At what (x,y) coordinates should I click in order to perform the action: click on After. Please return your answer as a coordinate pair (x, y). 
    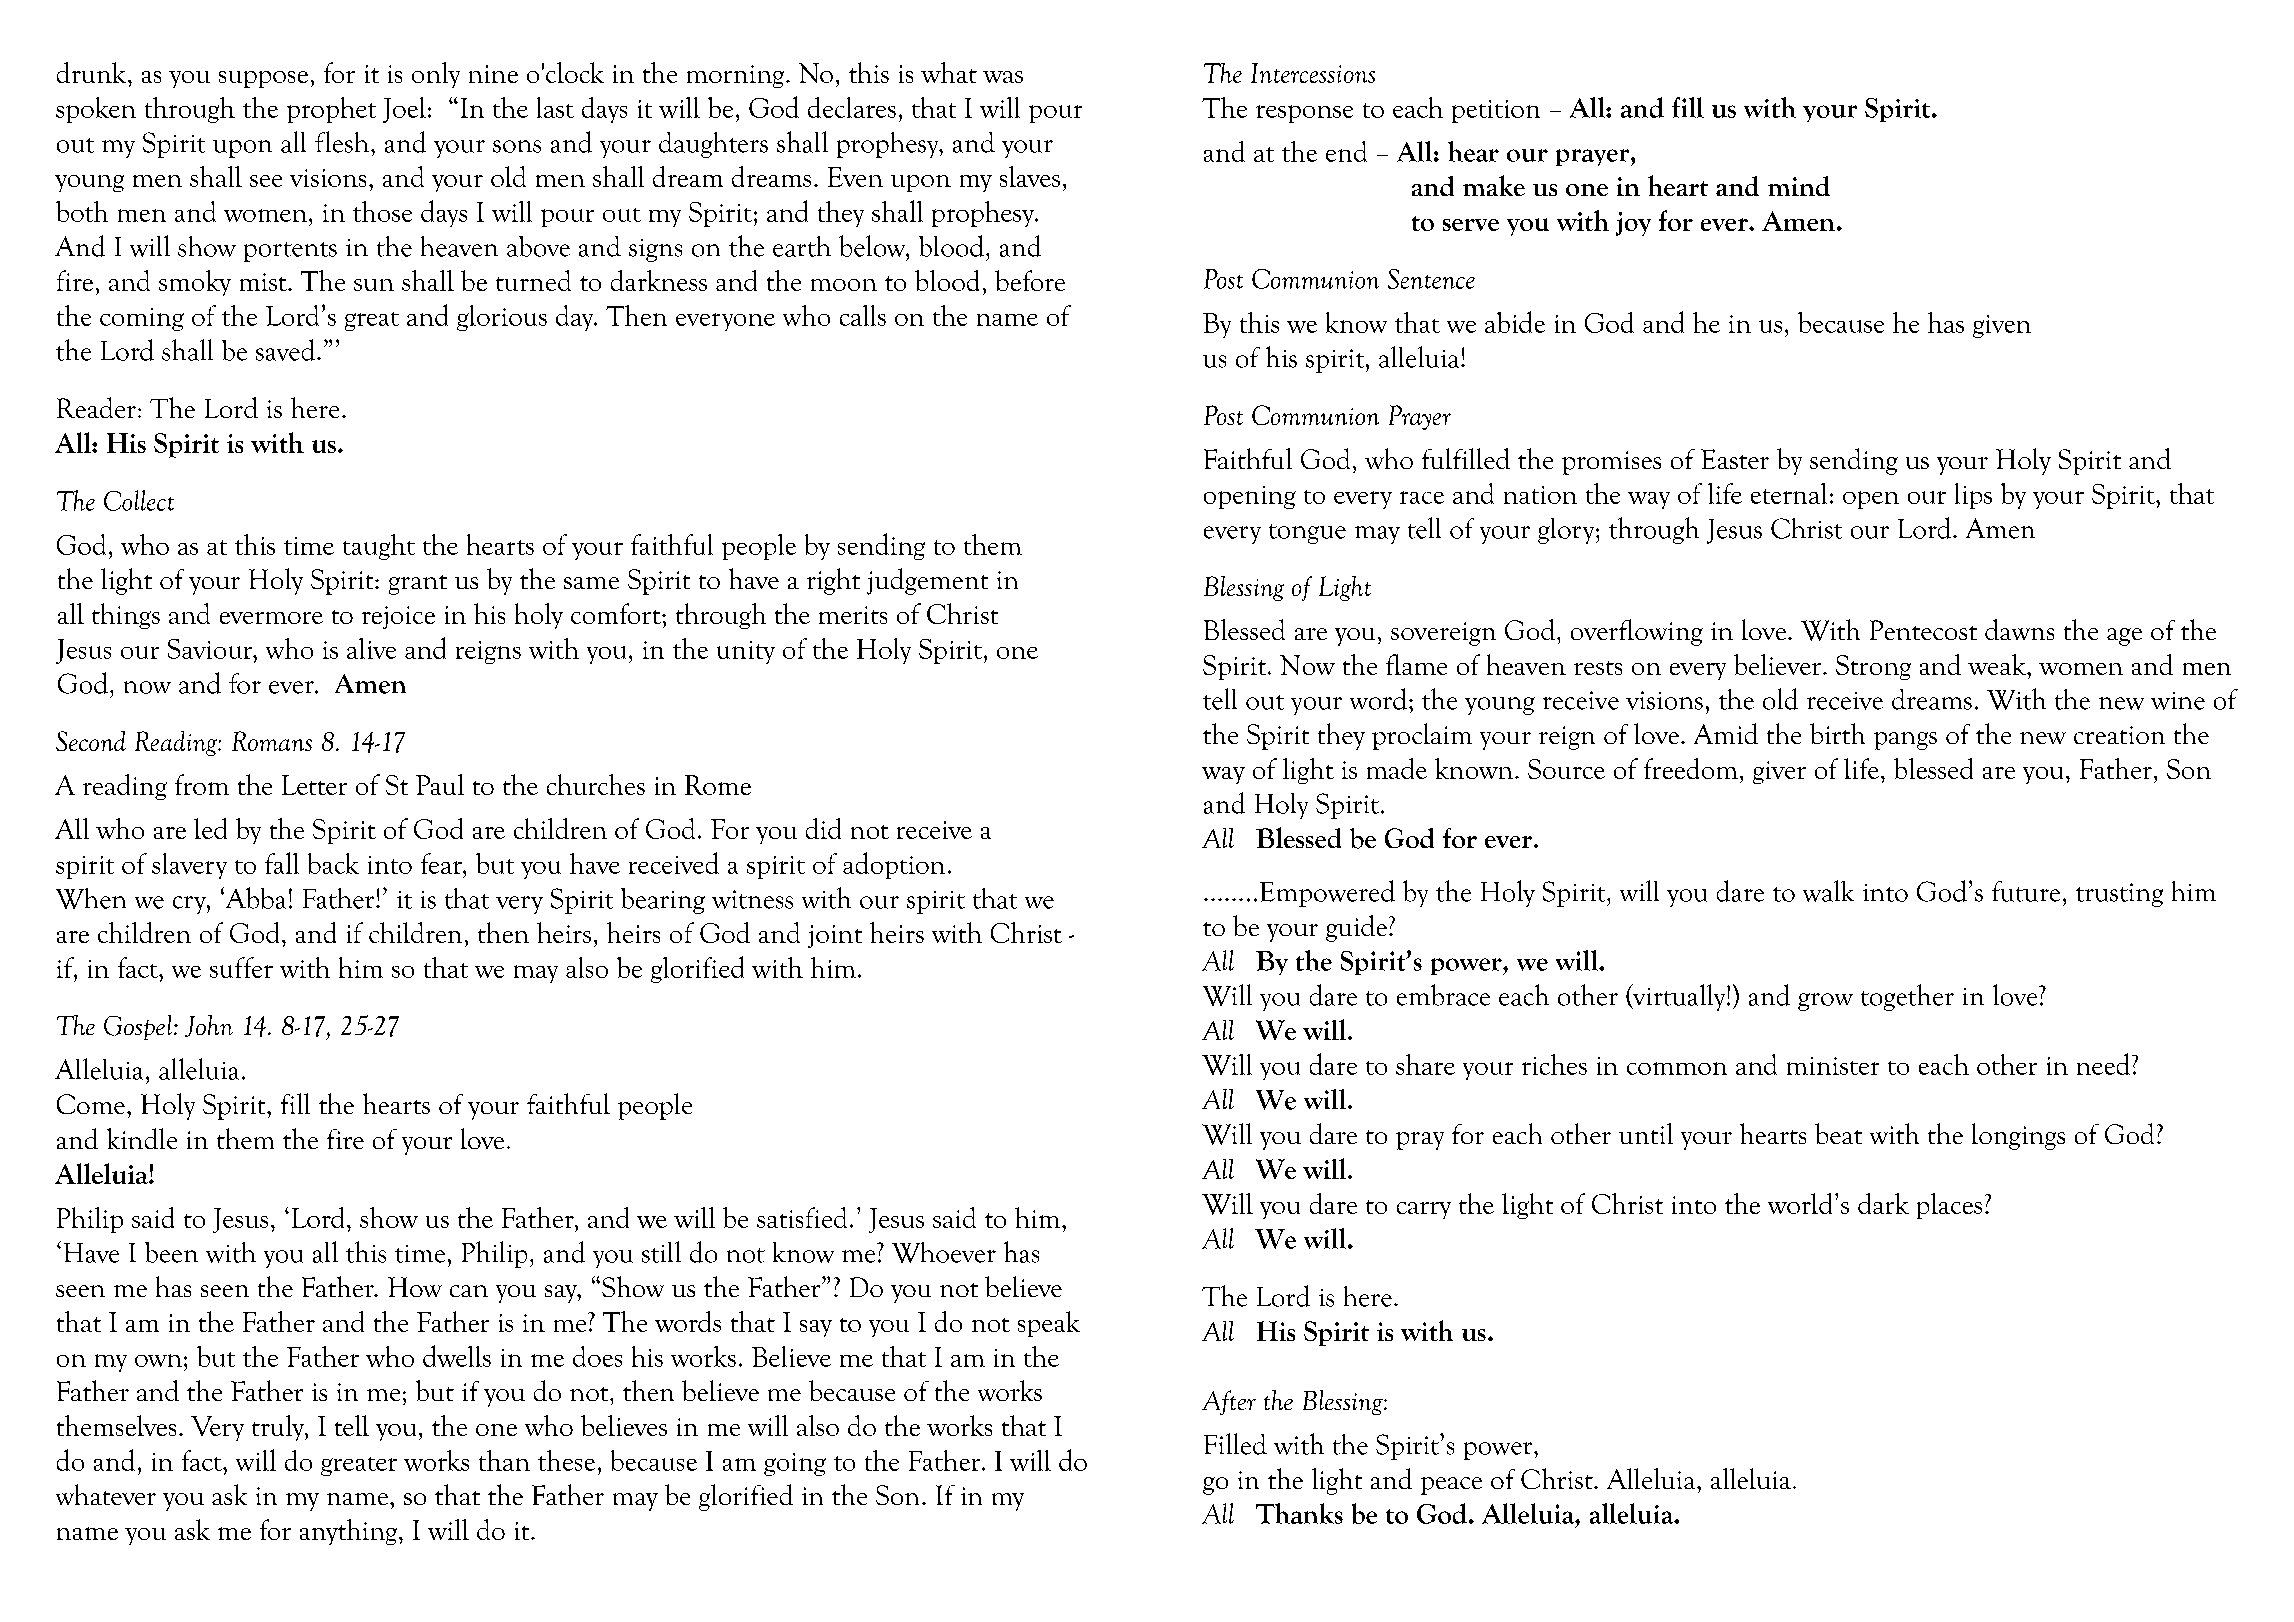
    Looking at the image, I should click on (1229, 1402).
